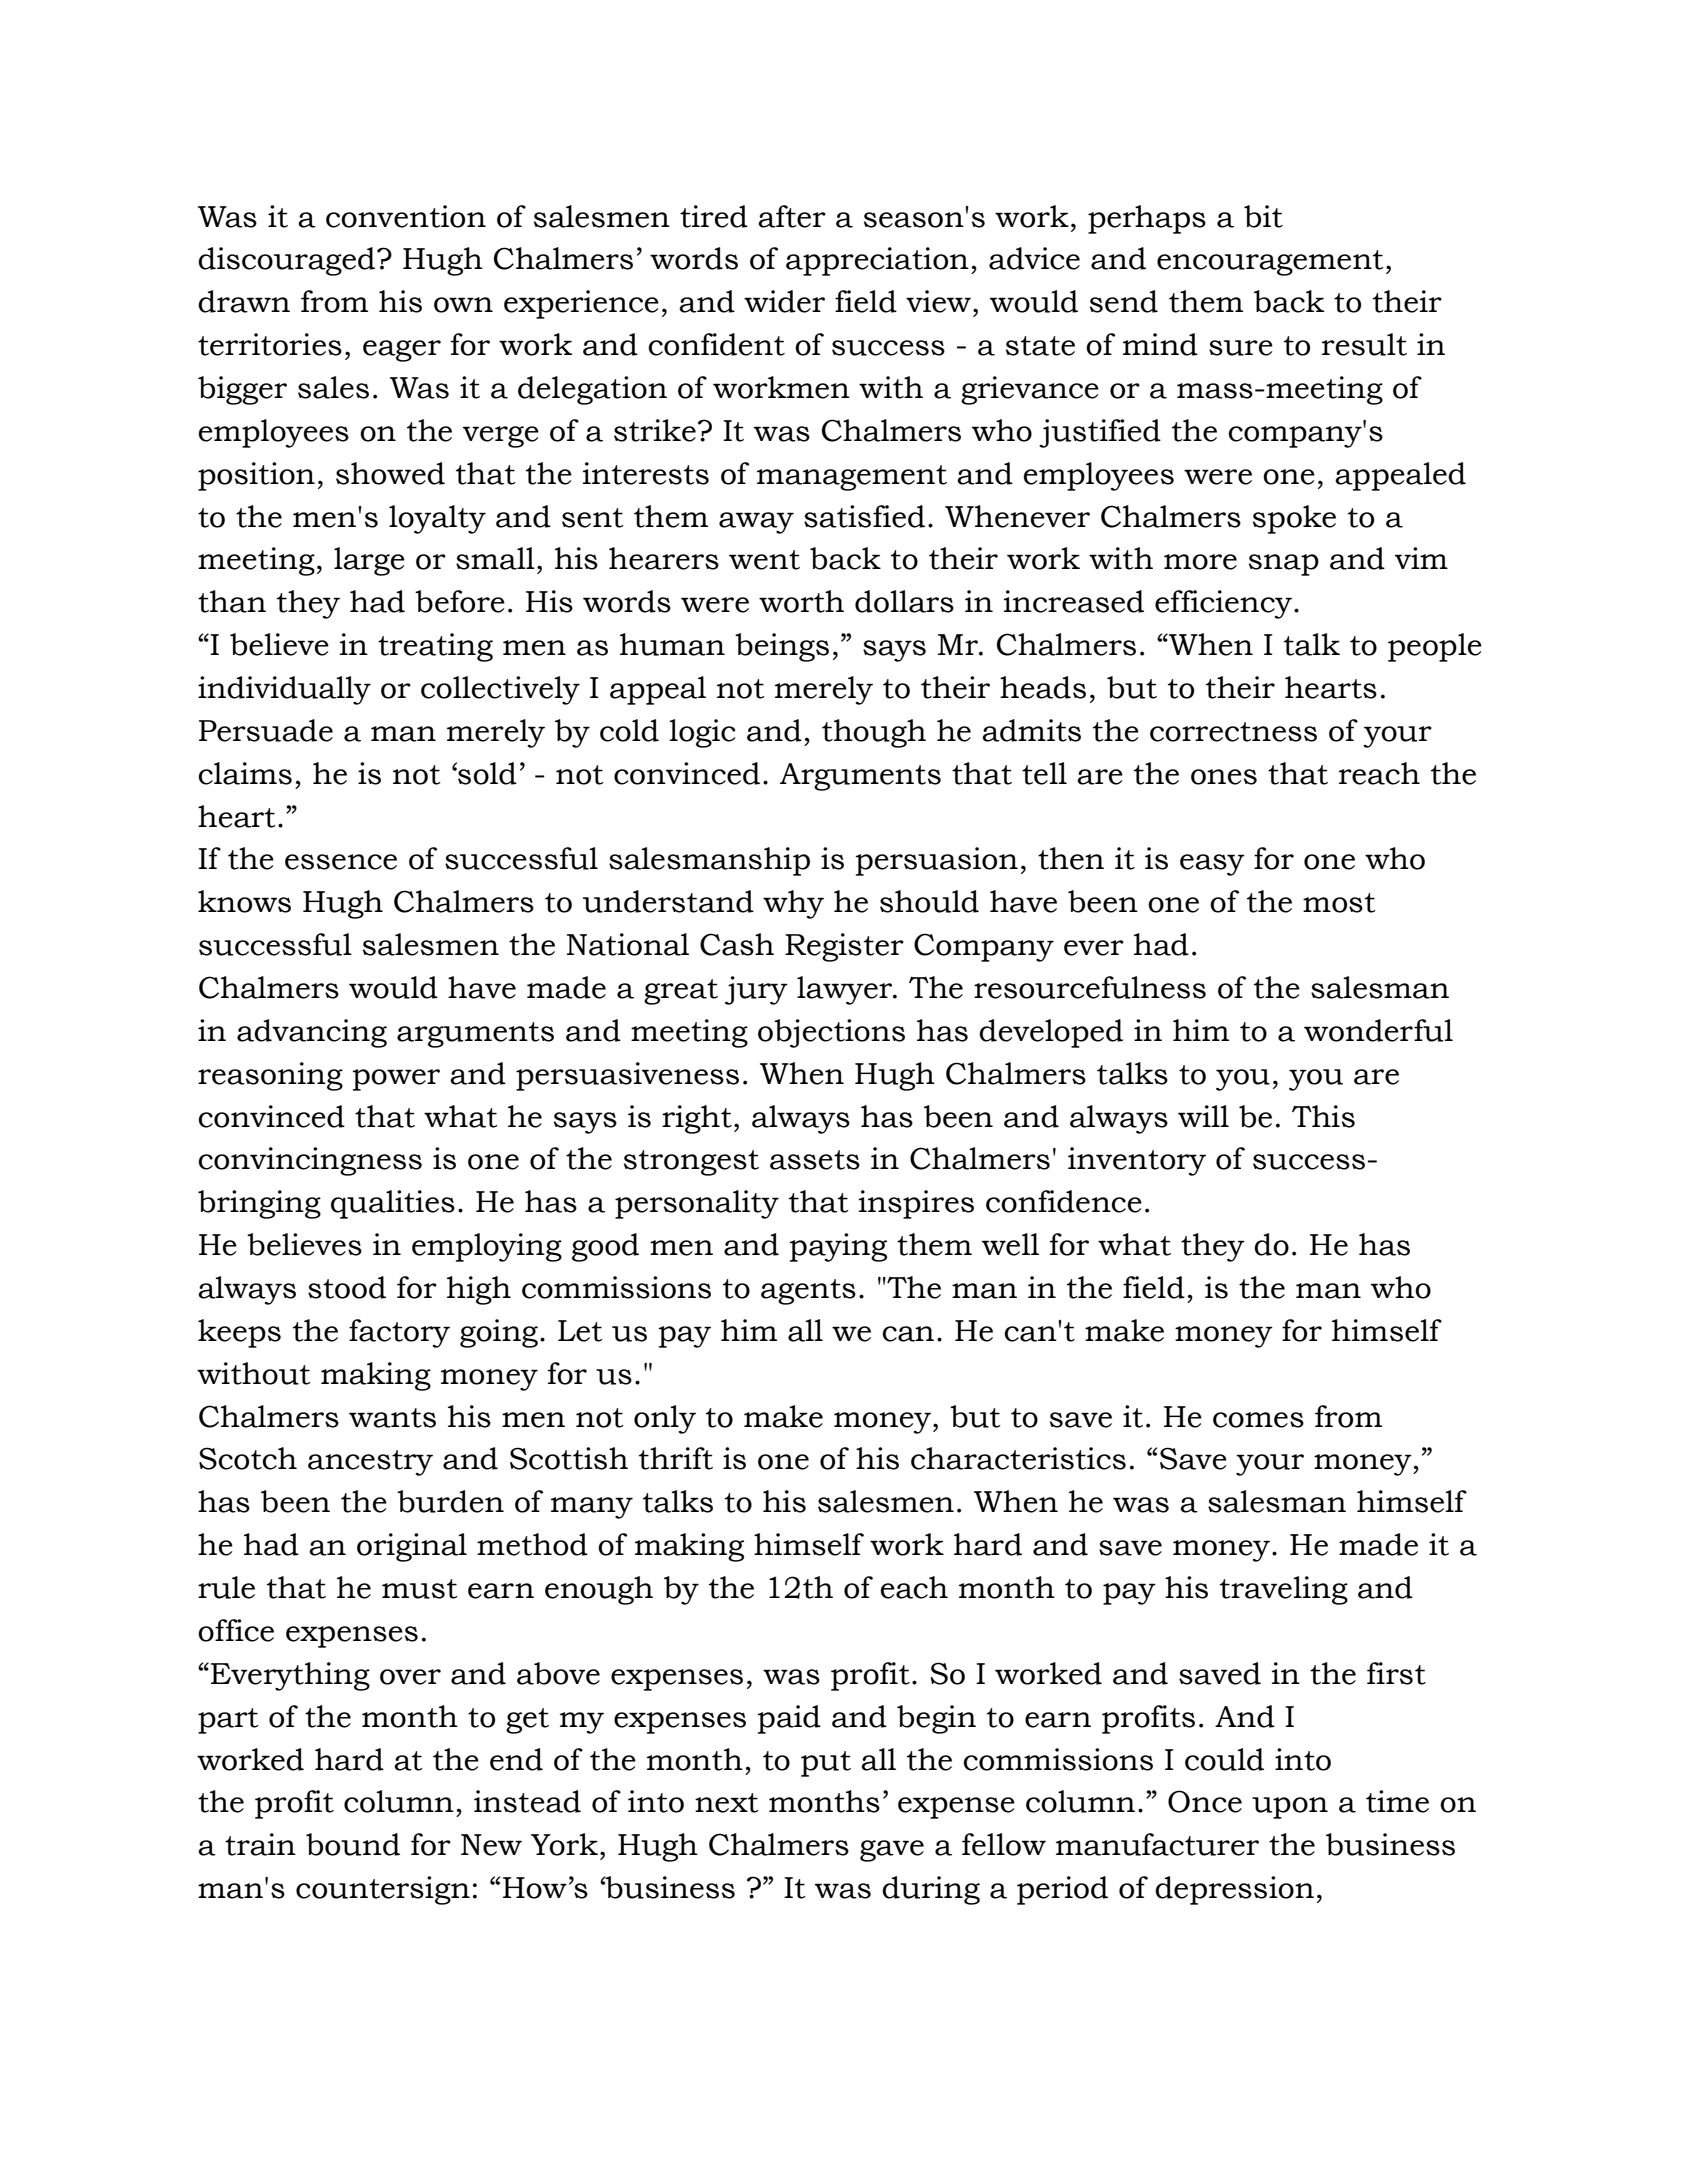 The image size is (1681, 2176). What do you see at coordinates (831, 1033) in the image?
I see `objections` at bounding box center [831, 1033].
